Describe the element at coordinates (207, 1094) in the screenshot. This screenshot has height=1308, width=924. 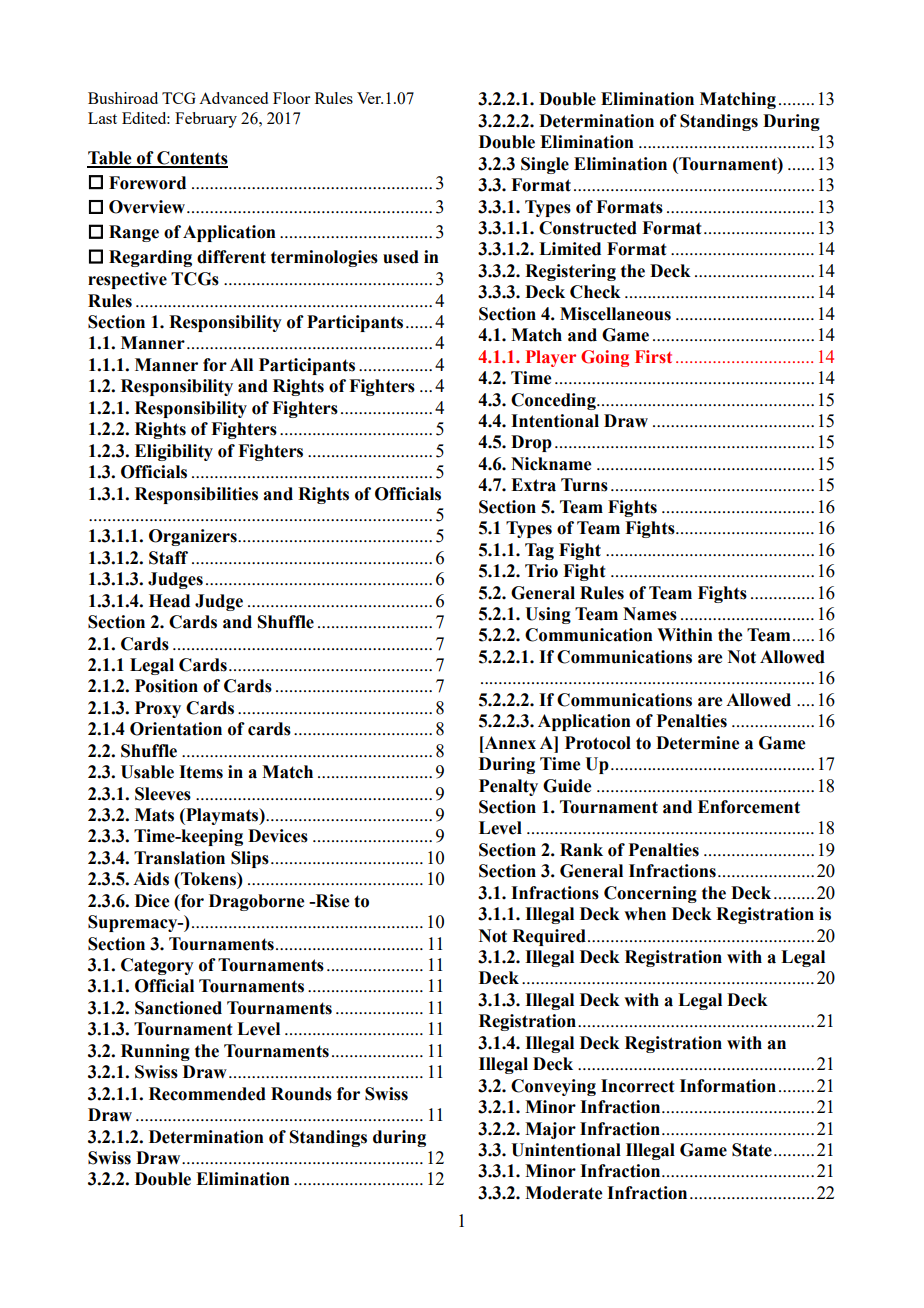
I see `Recommended` at that location.
